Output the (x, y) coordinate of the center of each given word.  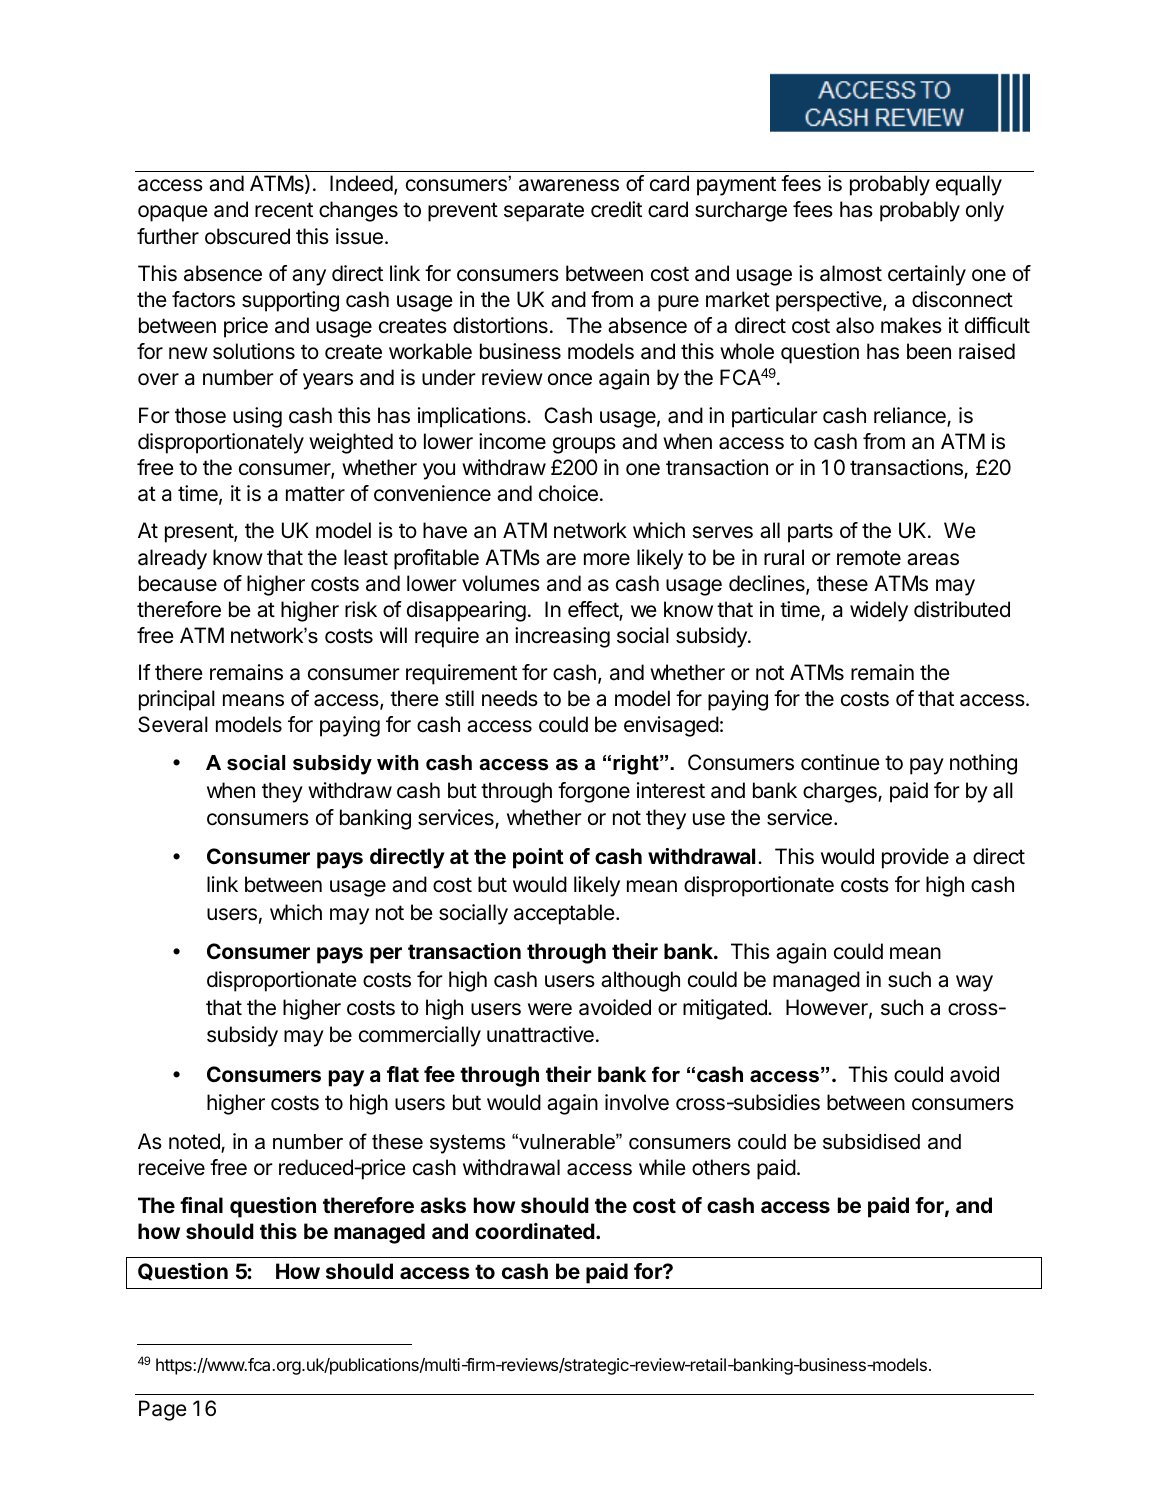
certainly (927, 275)
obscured (247, 236)
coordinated (535, 1231)
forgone (594, 792)
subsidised (871, 1142)
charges (841, 792)
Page (163, 1410)
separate (544, 212)
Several (173, 724)
